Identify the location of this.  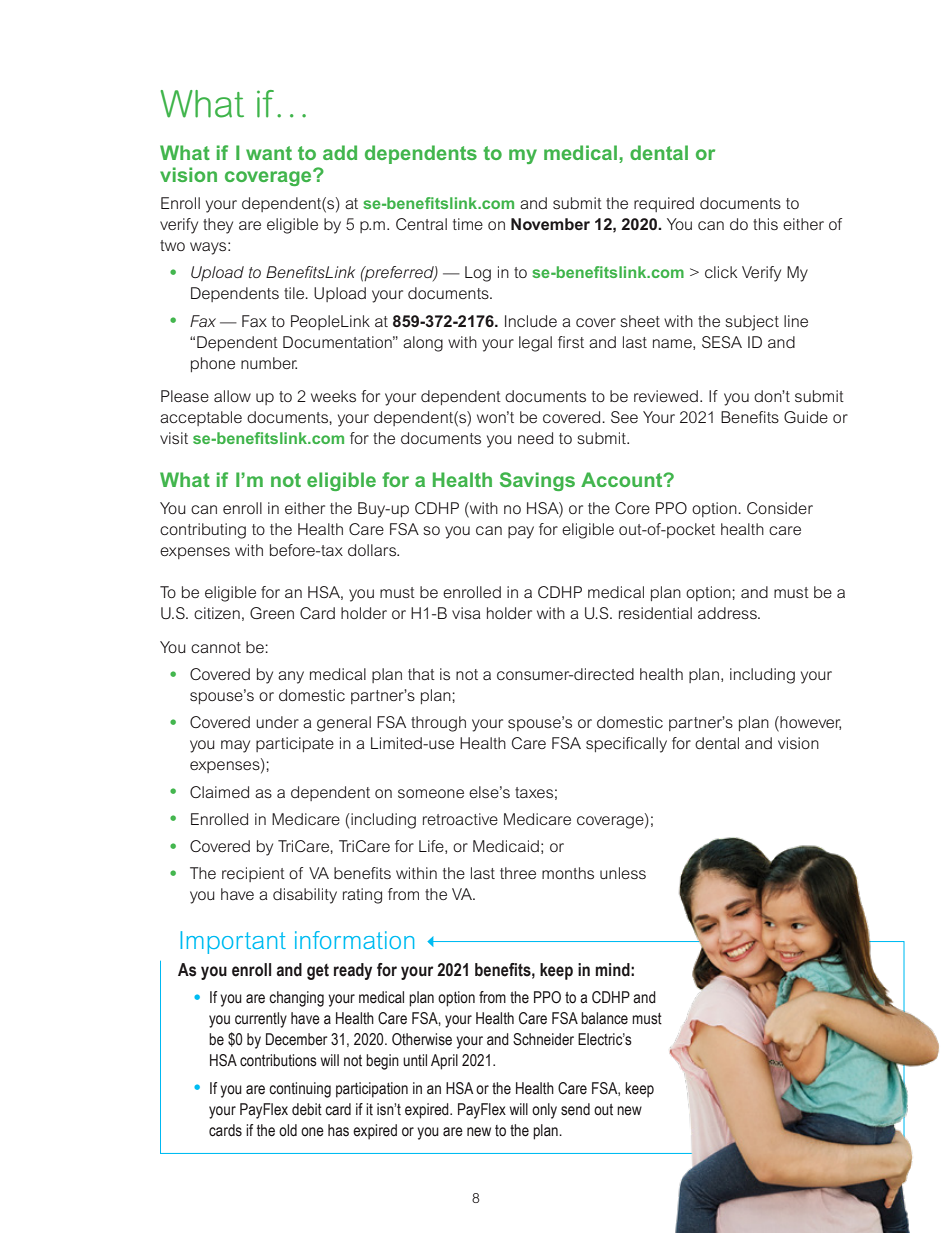
(765, 224).
